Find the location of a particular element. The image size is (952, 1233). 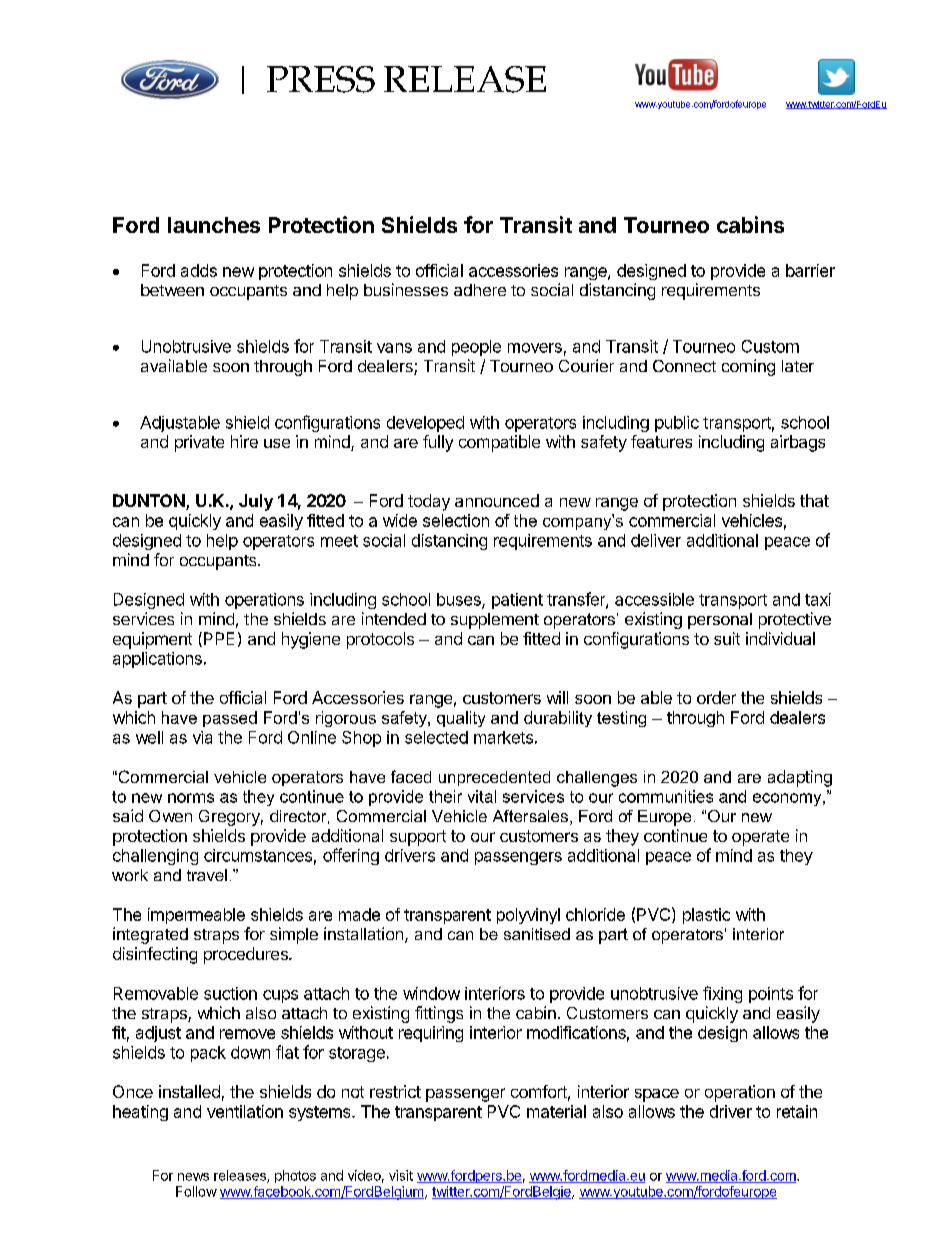

compatible is located at coordinates (499, 443).
